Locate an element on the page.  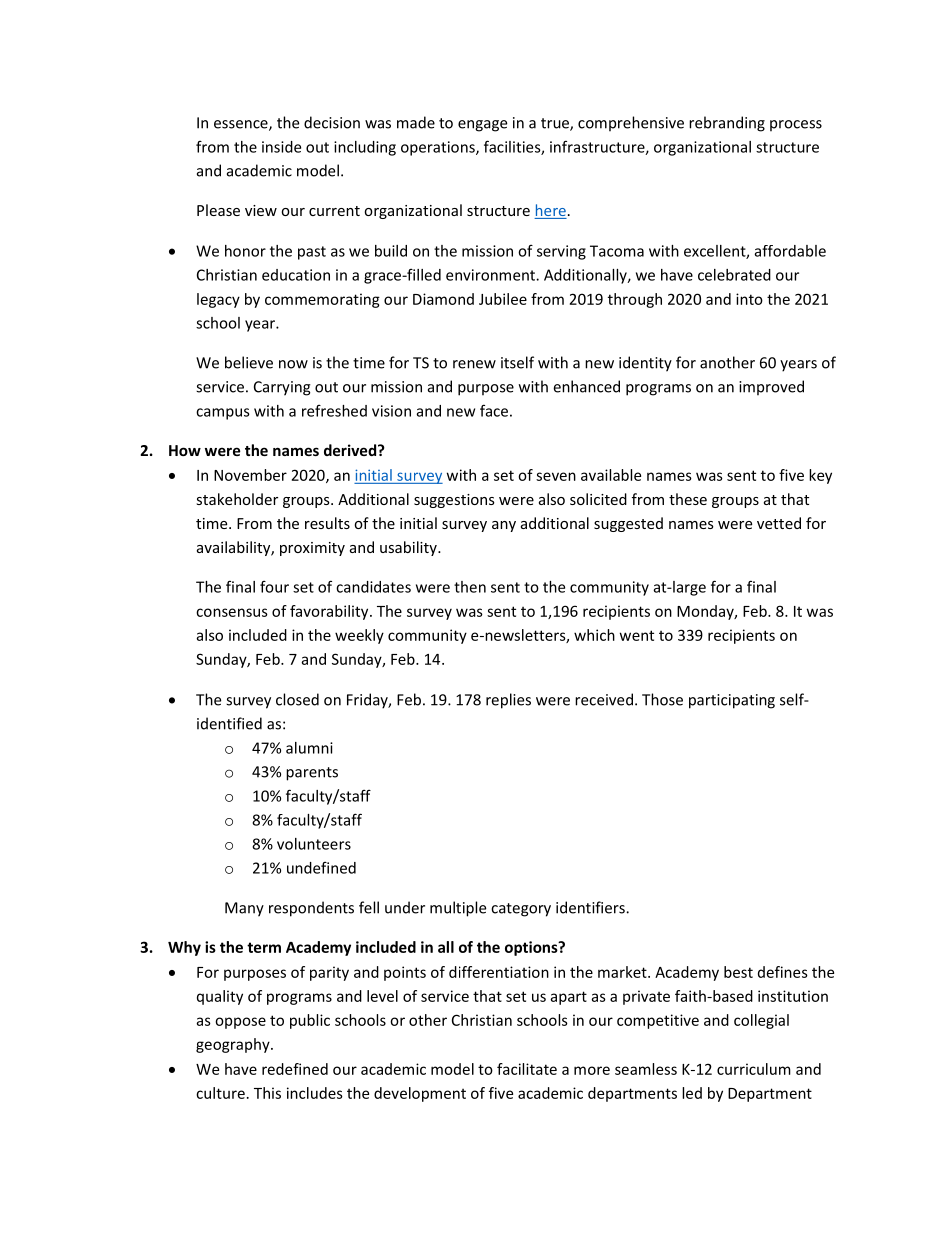
rebranding is located at coordinates (727, 124).
